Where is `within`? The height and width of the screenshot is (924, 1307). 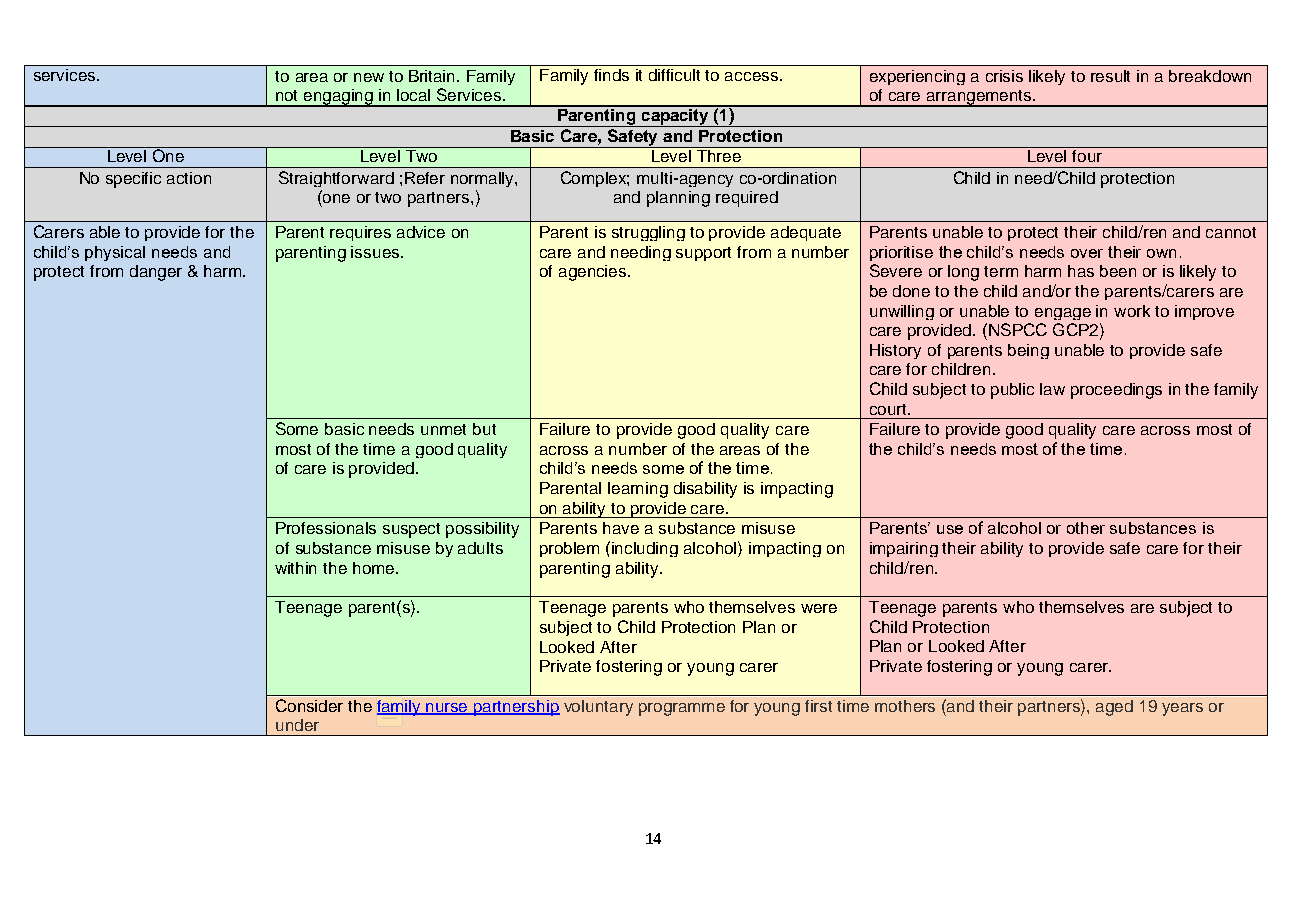
within is located at coordinates (295, 568).
